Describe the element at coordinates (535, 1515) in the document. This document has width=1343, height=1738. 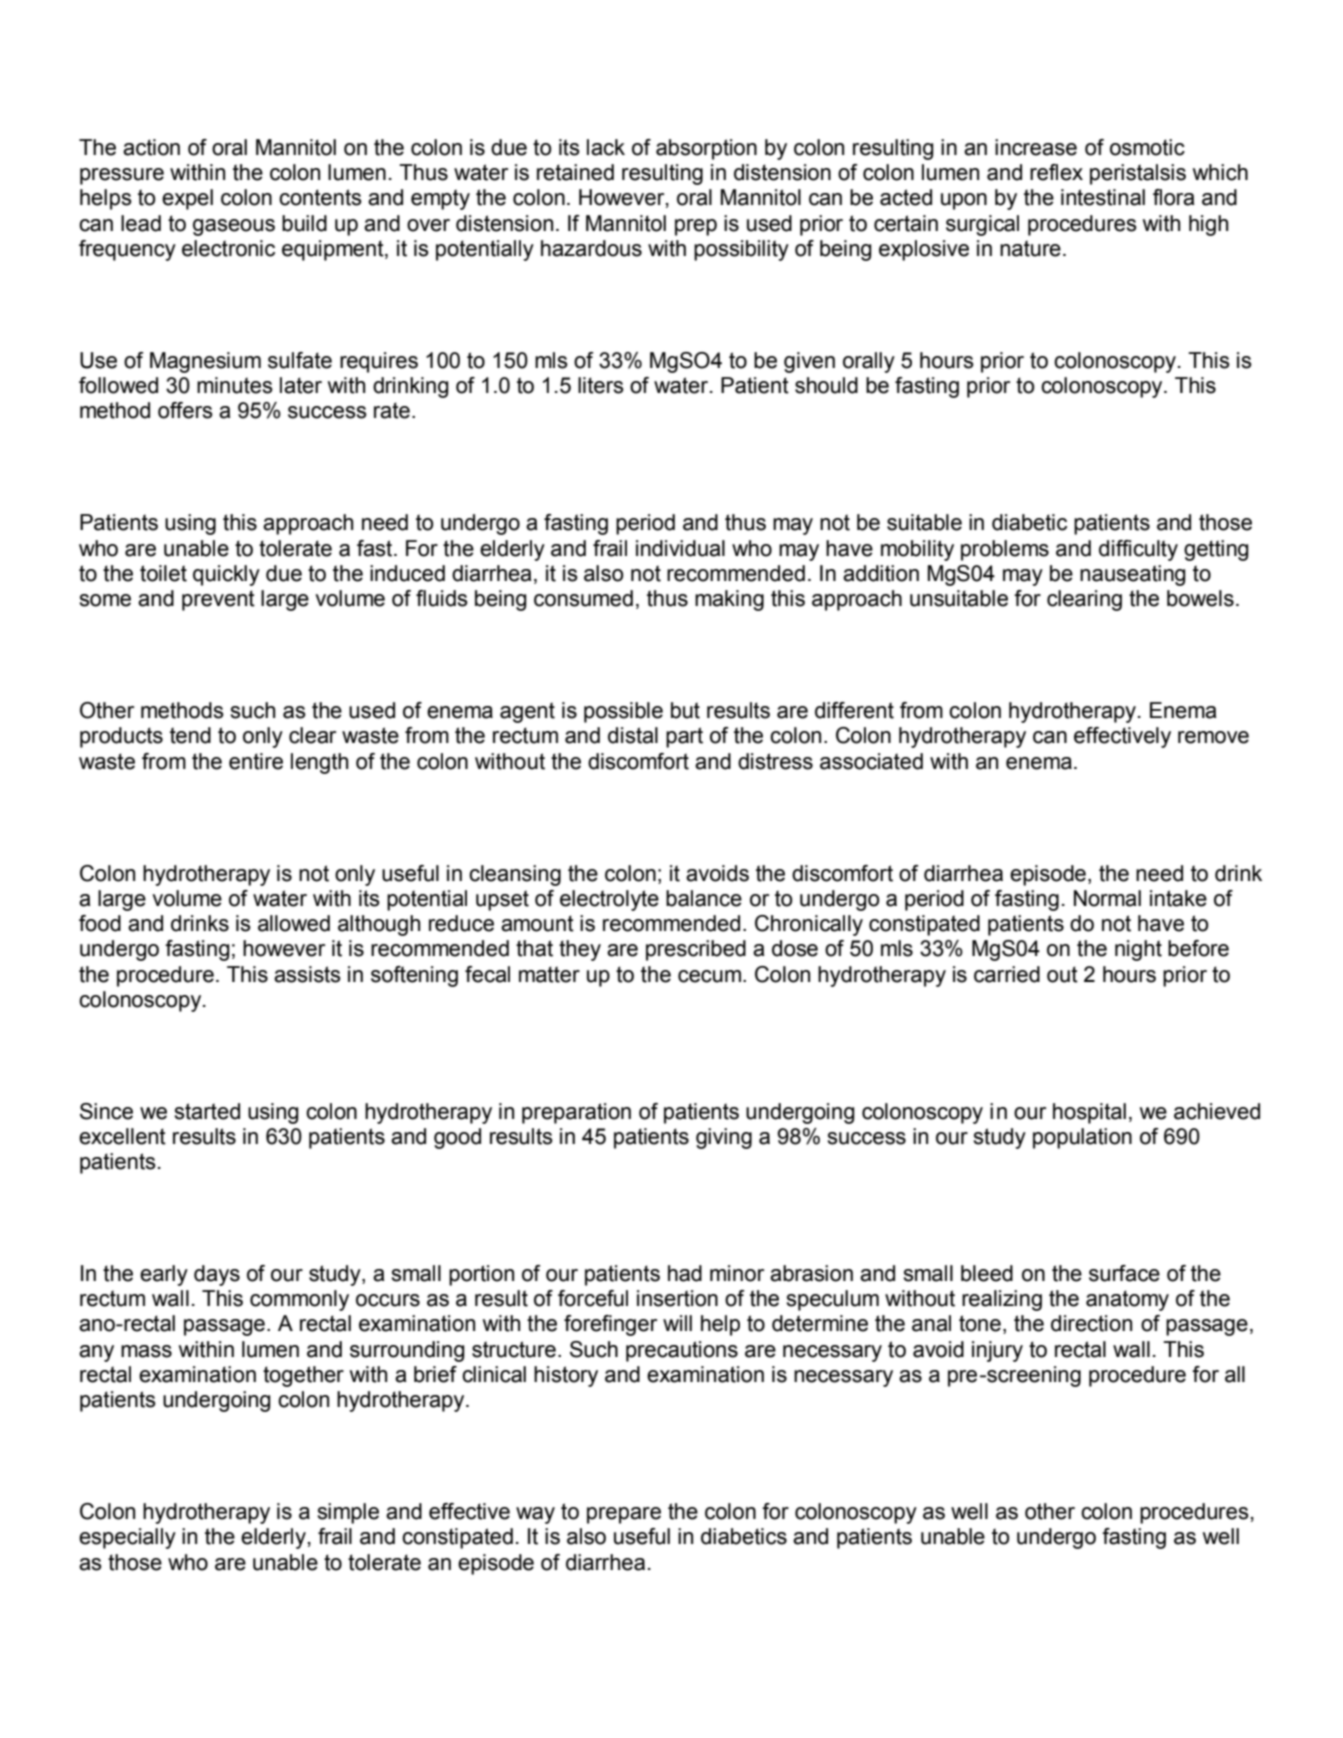
I see `way` at that location.
